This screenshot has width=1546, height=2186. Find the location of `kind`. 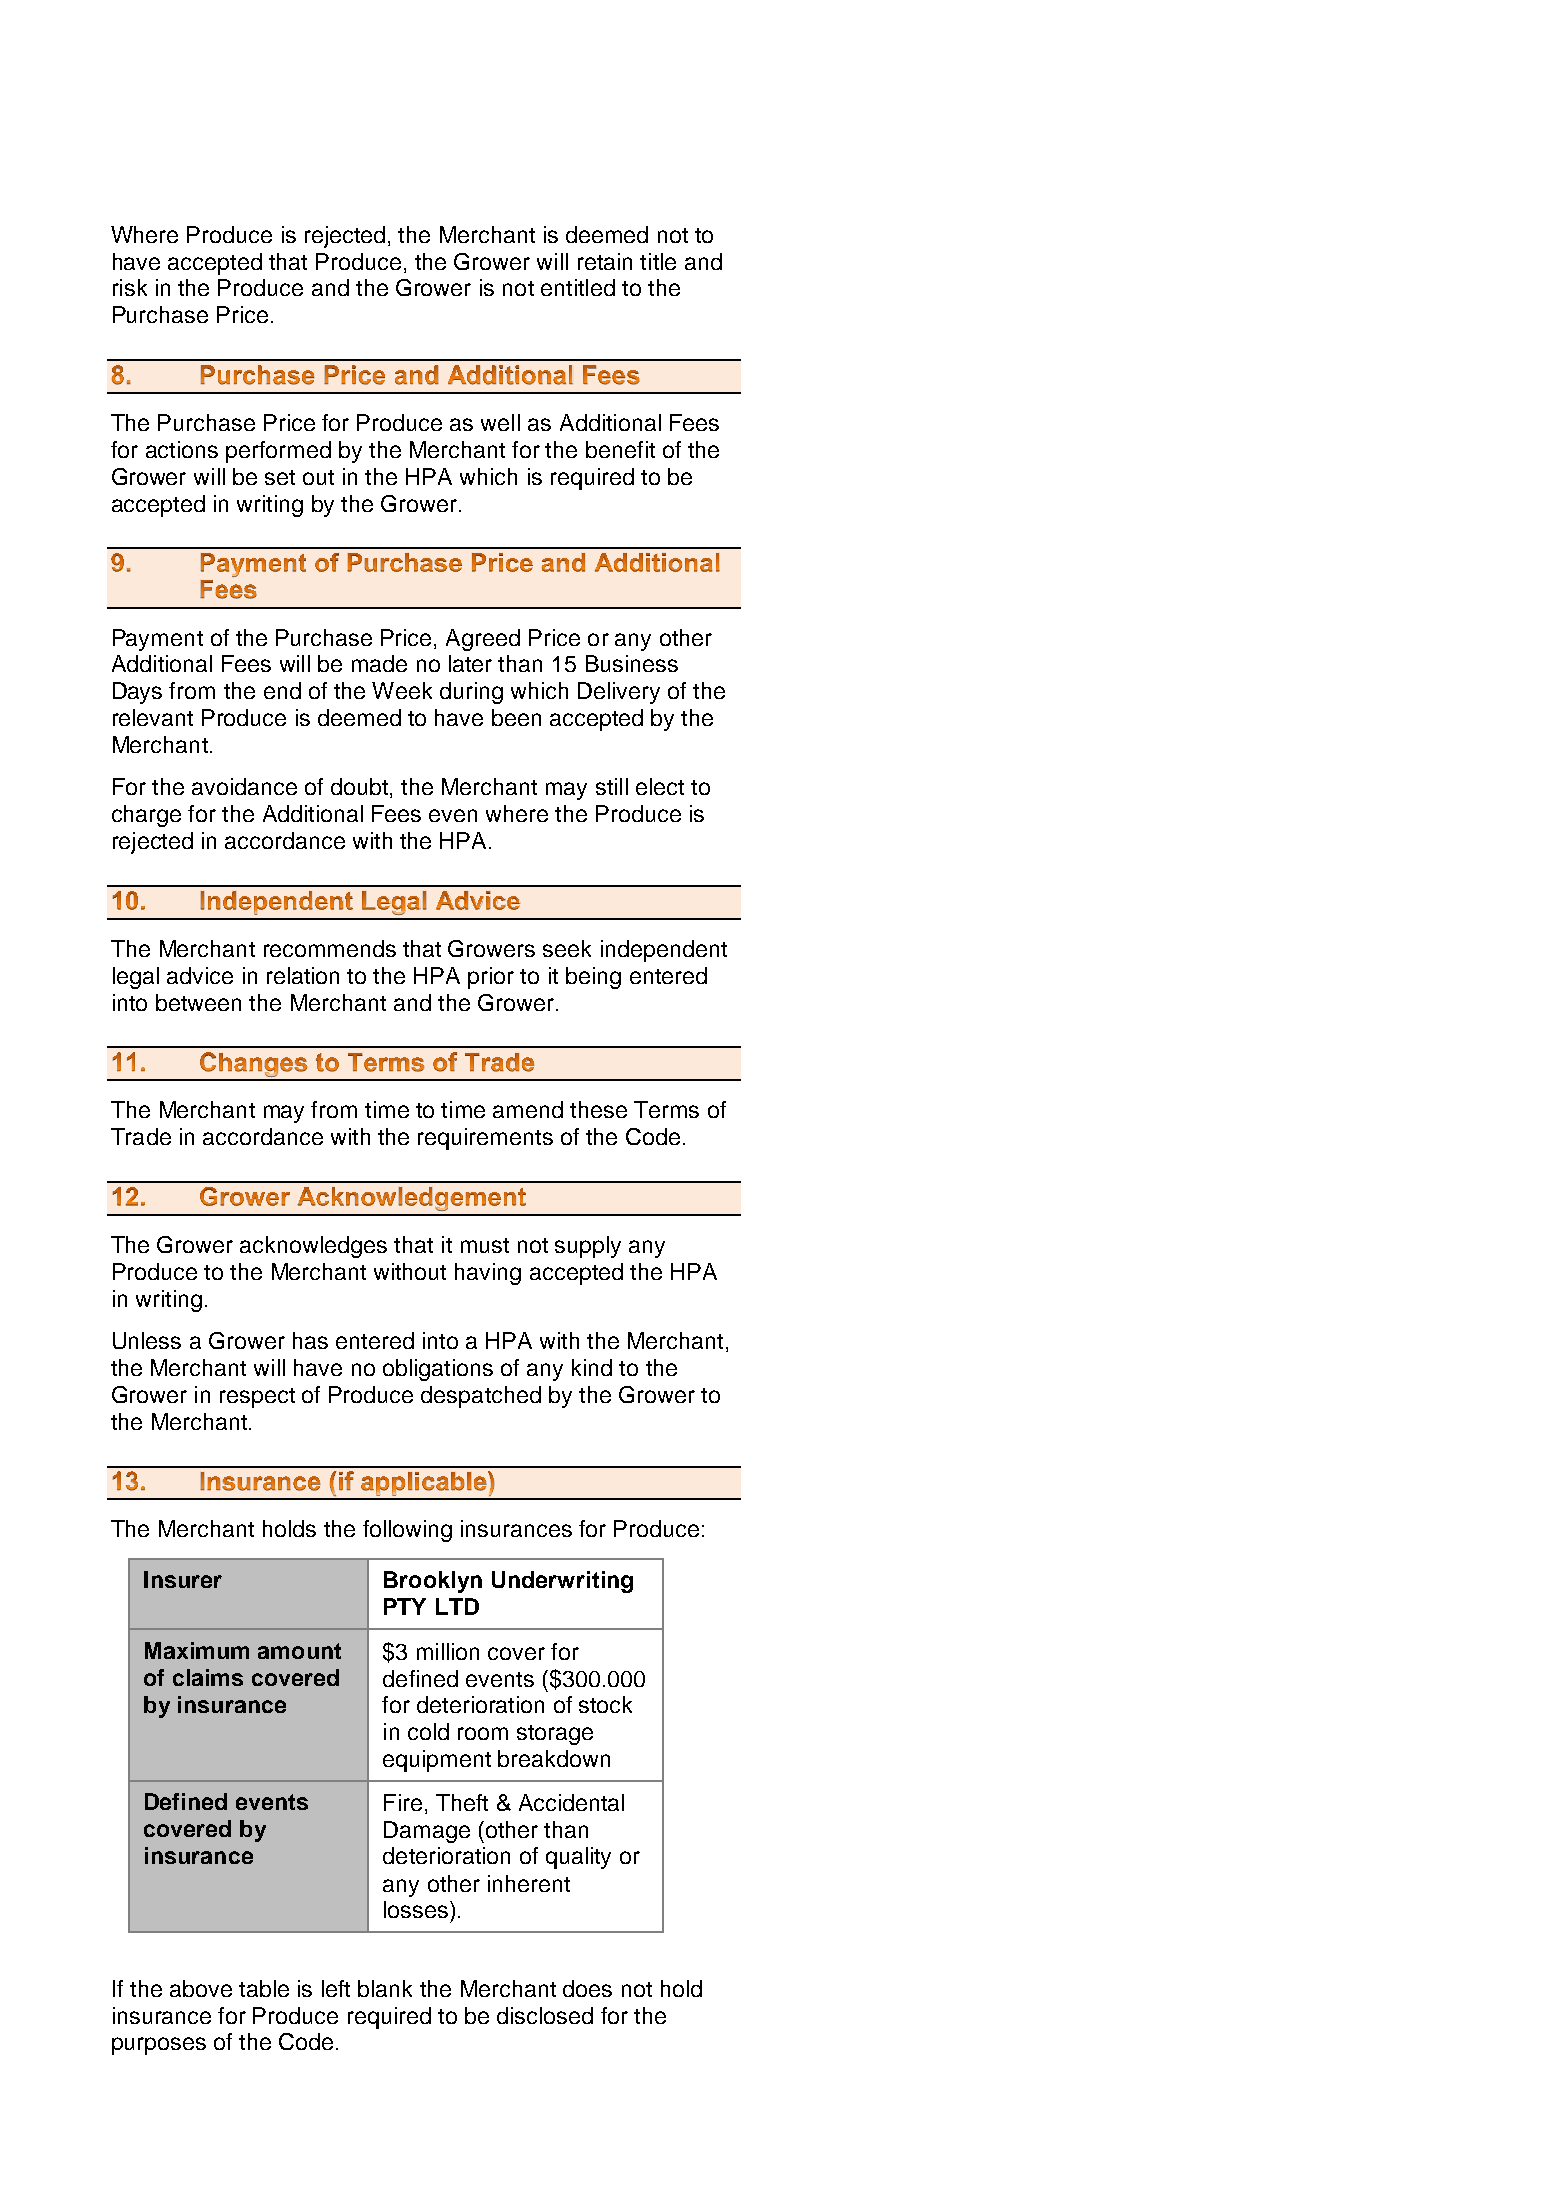

kind is located at coordinates (592, 1367).
